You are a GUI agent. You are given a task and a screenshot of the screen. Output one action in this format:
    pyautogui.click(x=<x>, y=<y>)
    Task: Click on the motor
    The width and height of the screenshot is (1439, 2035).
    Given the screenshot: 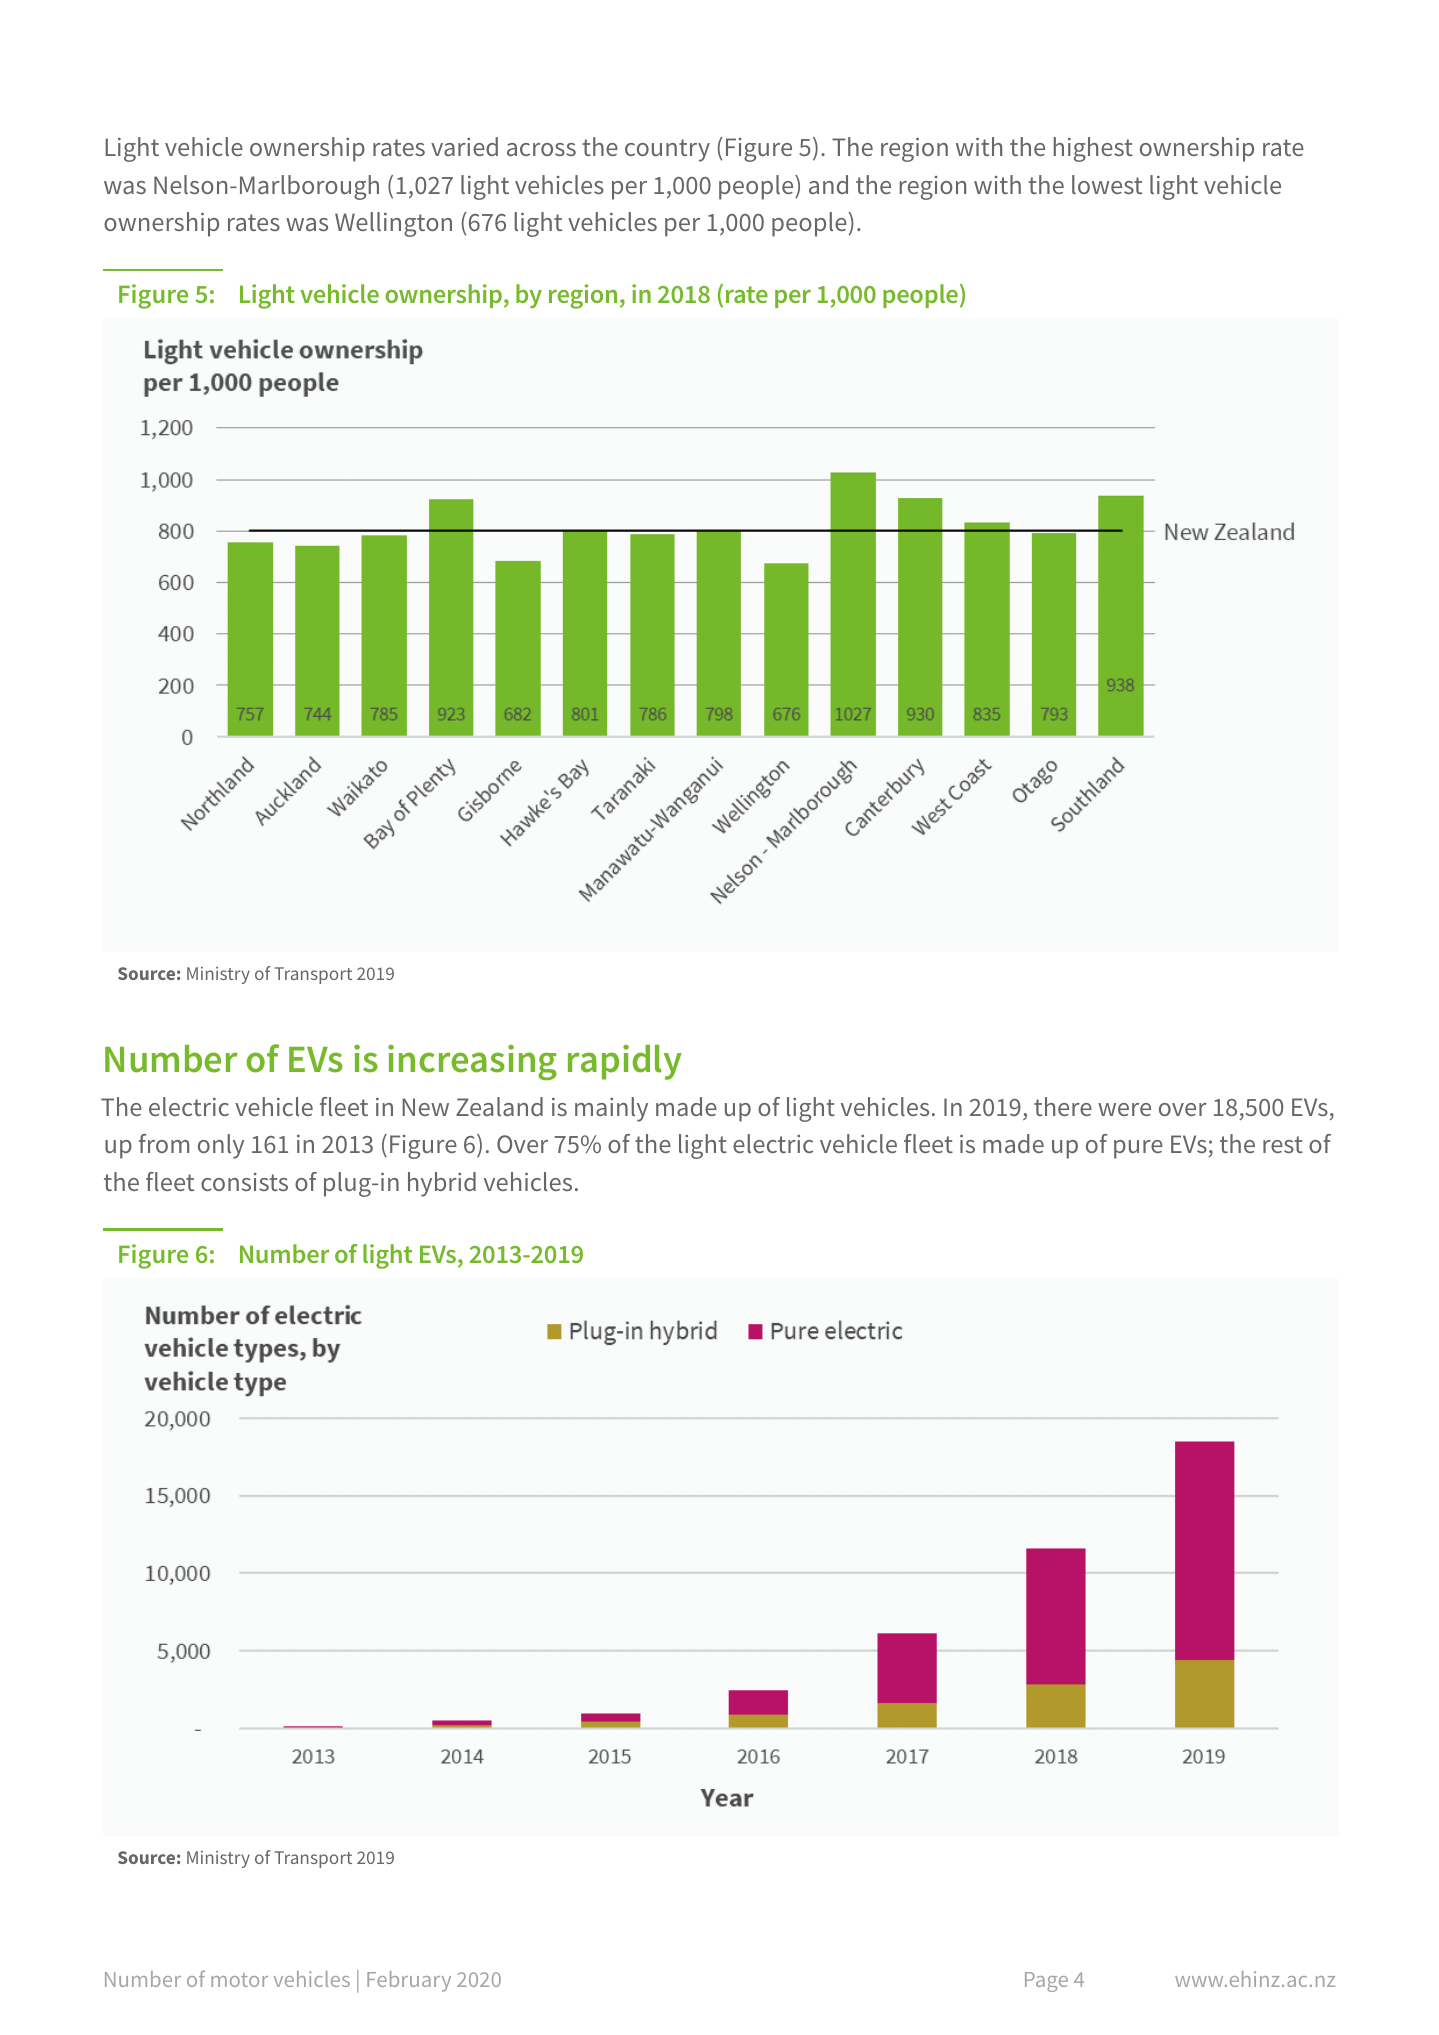 What is the action you would take?
    pyautogui.click(x=239, y=1980)
